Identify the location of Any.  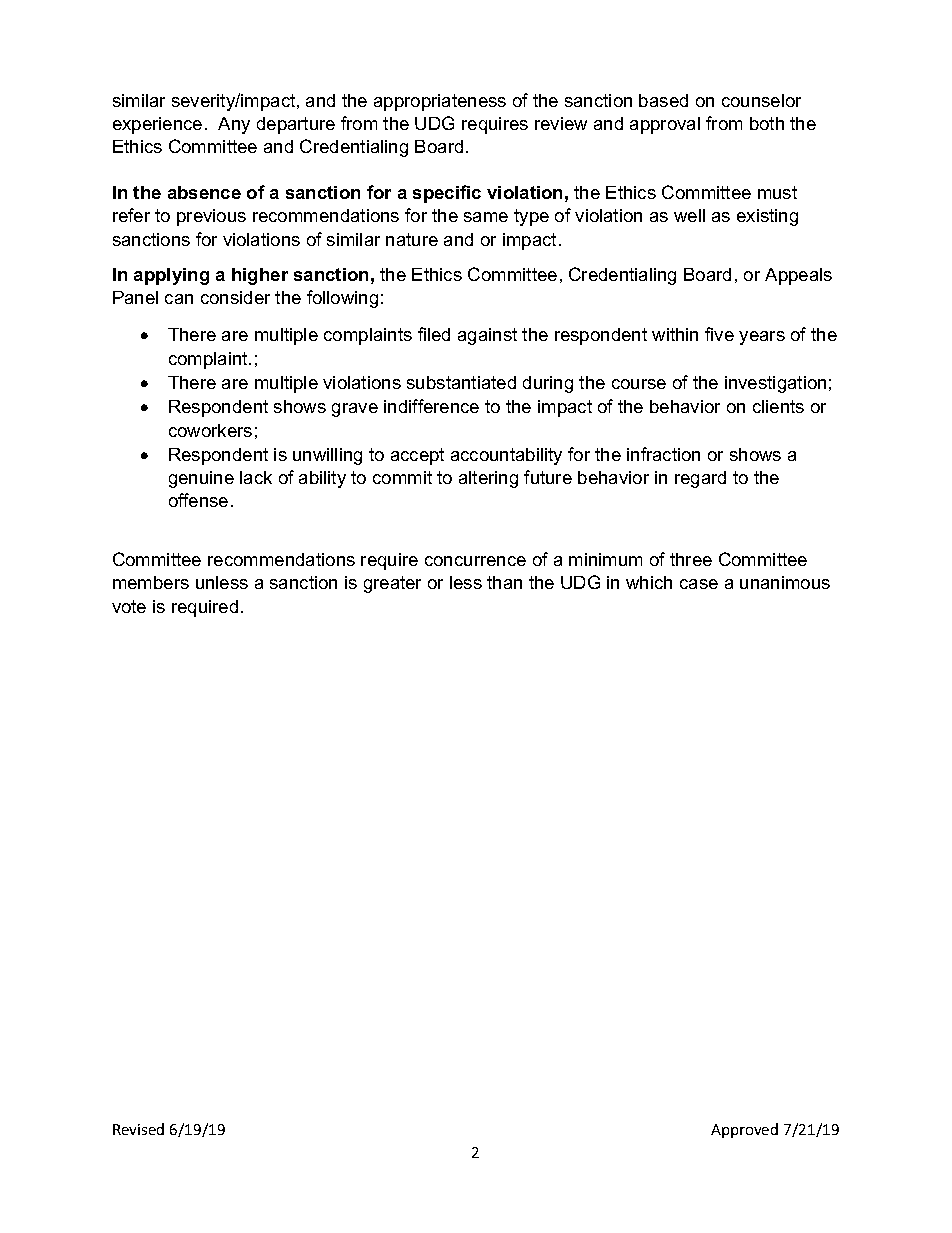
(234, 125).
